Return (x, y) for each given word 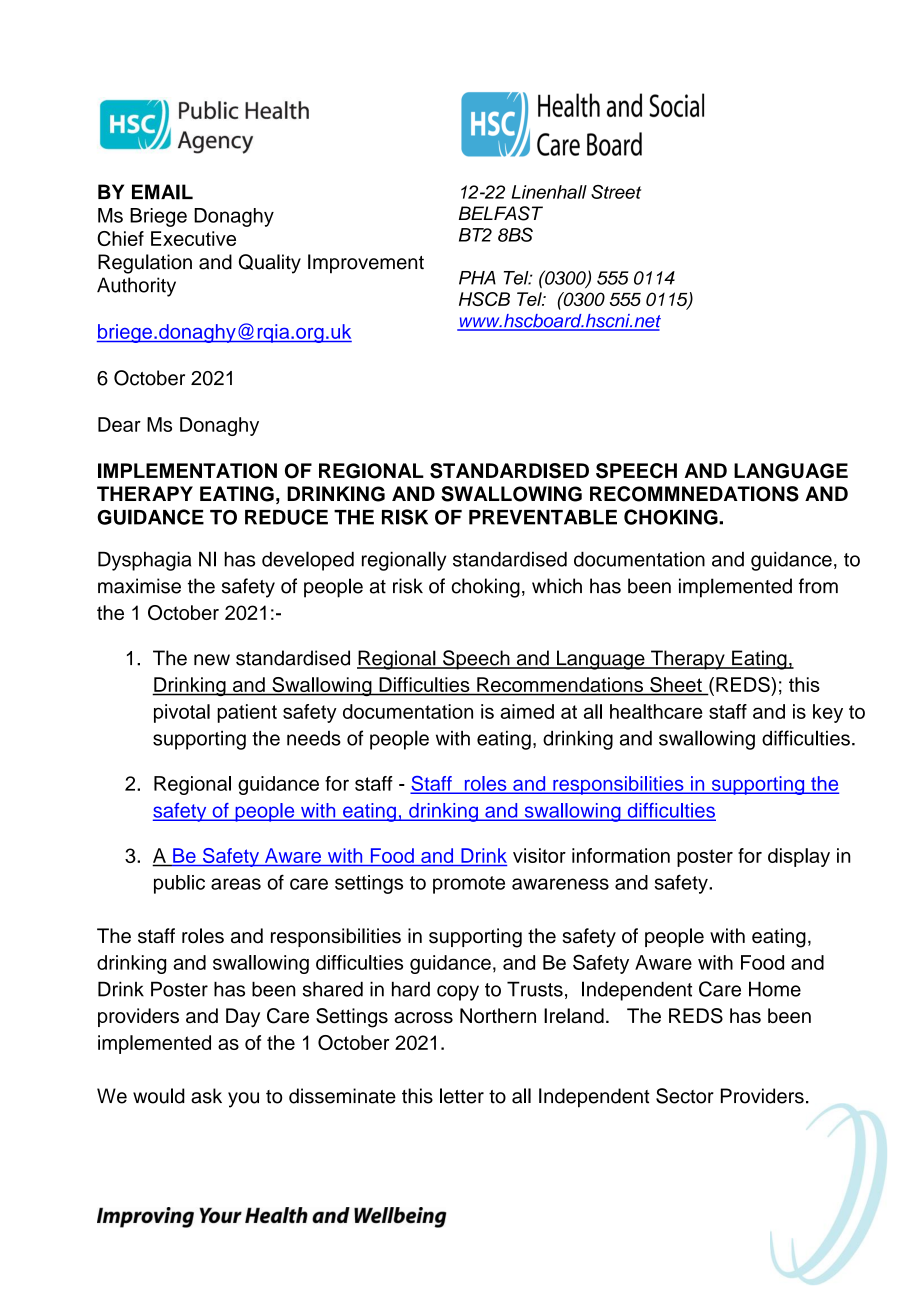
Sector (685, 1096)
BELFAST (501, 213)
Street (616, 192)
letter (462, 1096)
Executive (193, 238)
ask (206, 1096)
